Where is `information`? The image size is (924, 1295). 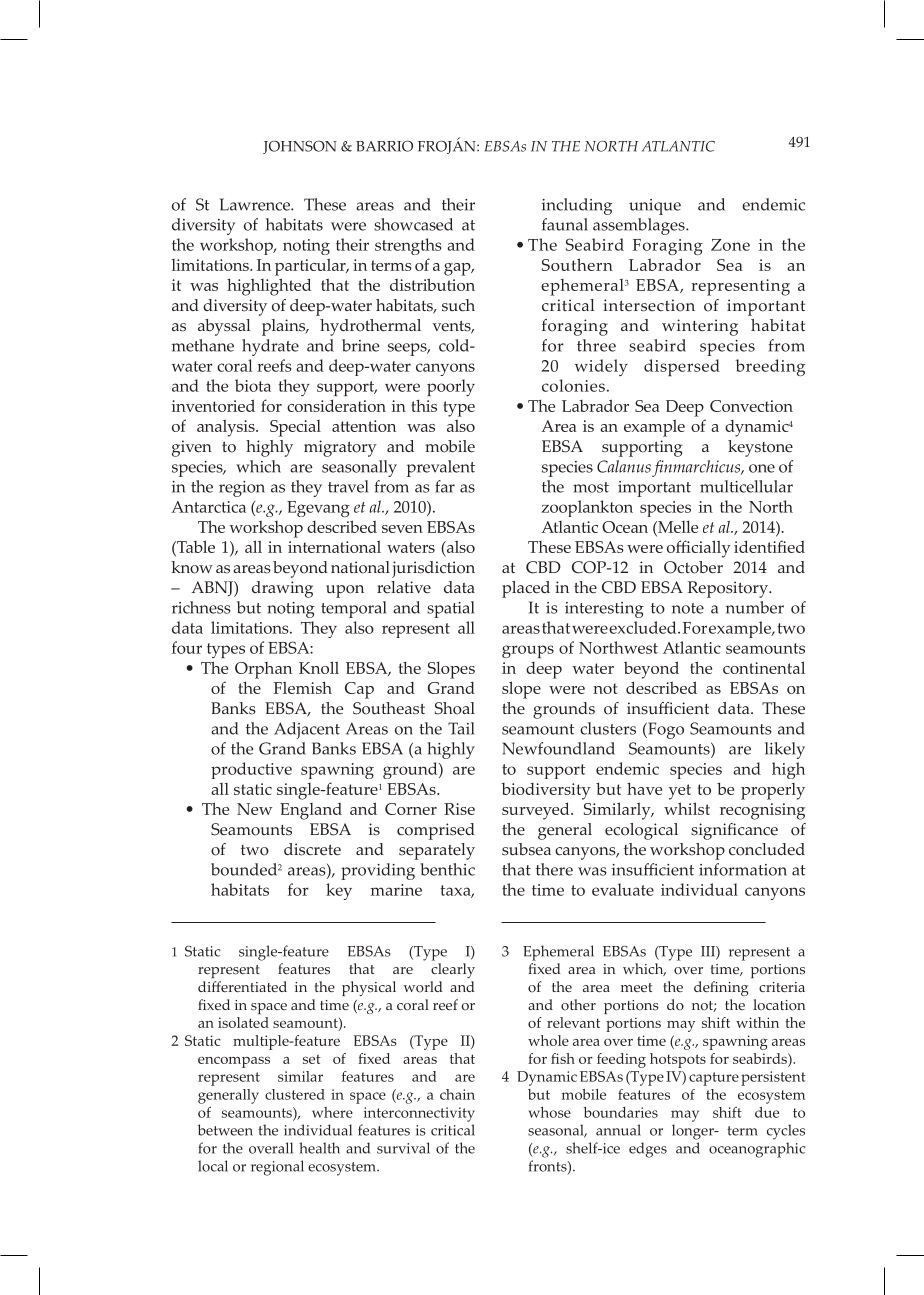 information is located at coordinates (743, 869).
